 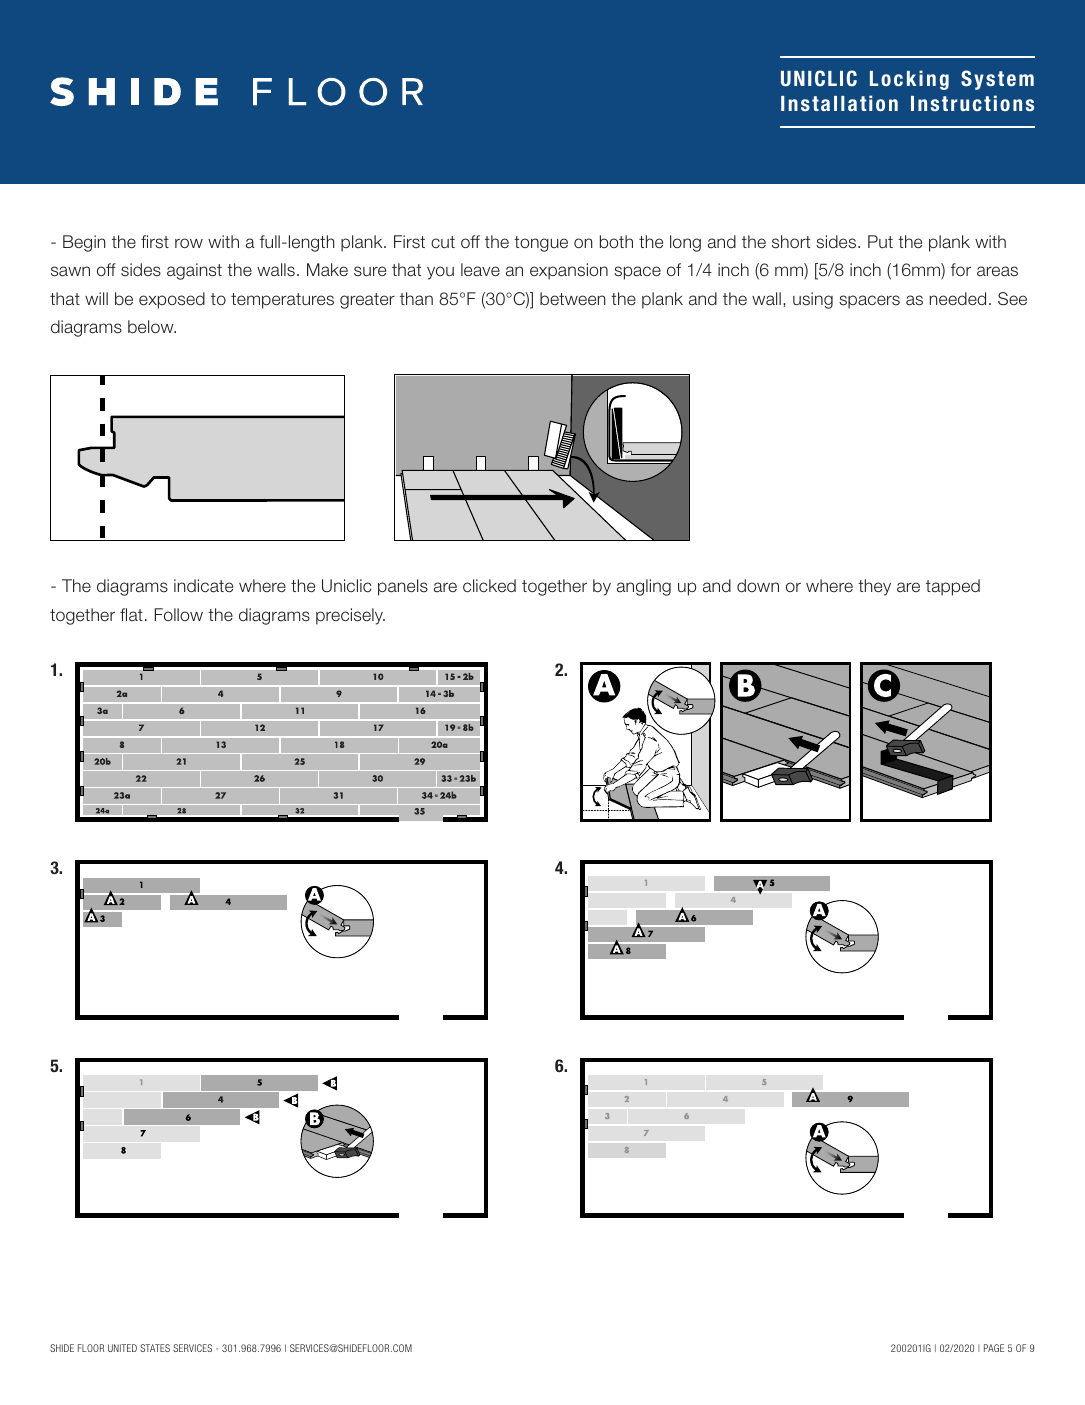 What do you see at coordinates (350, 616) in the screenshot?
I see `precisely` at bounding box center [350, 616].
